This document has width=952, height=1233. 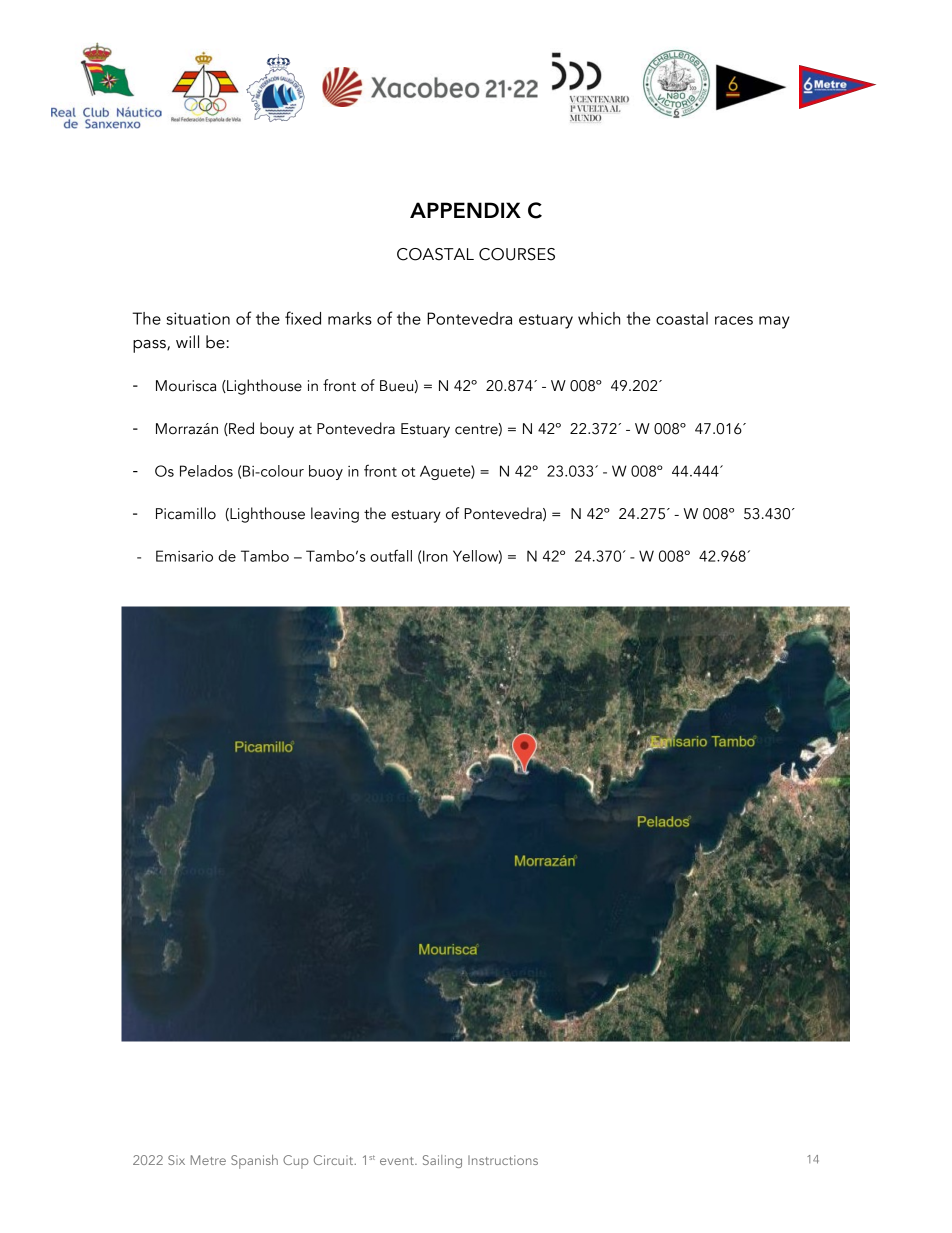 What do you see at coordinates (240, 429) in the document?
I see `Red` at bounding box center [240, 429].
